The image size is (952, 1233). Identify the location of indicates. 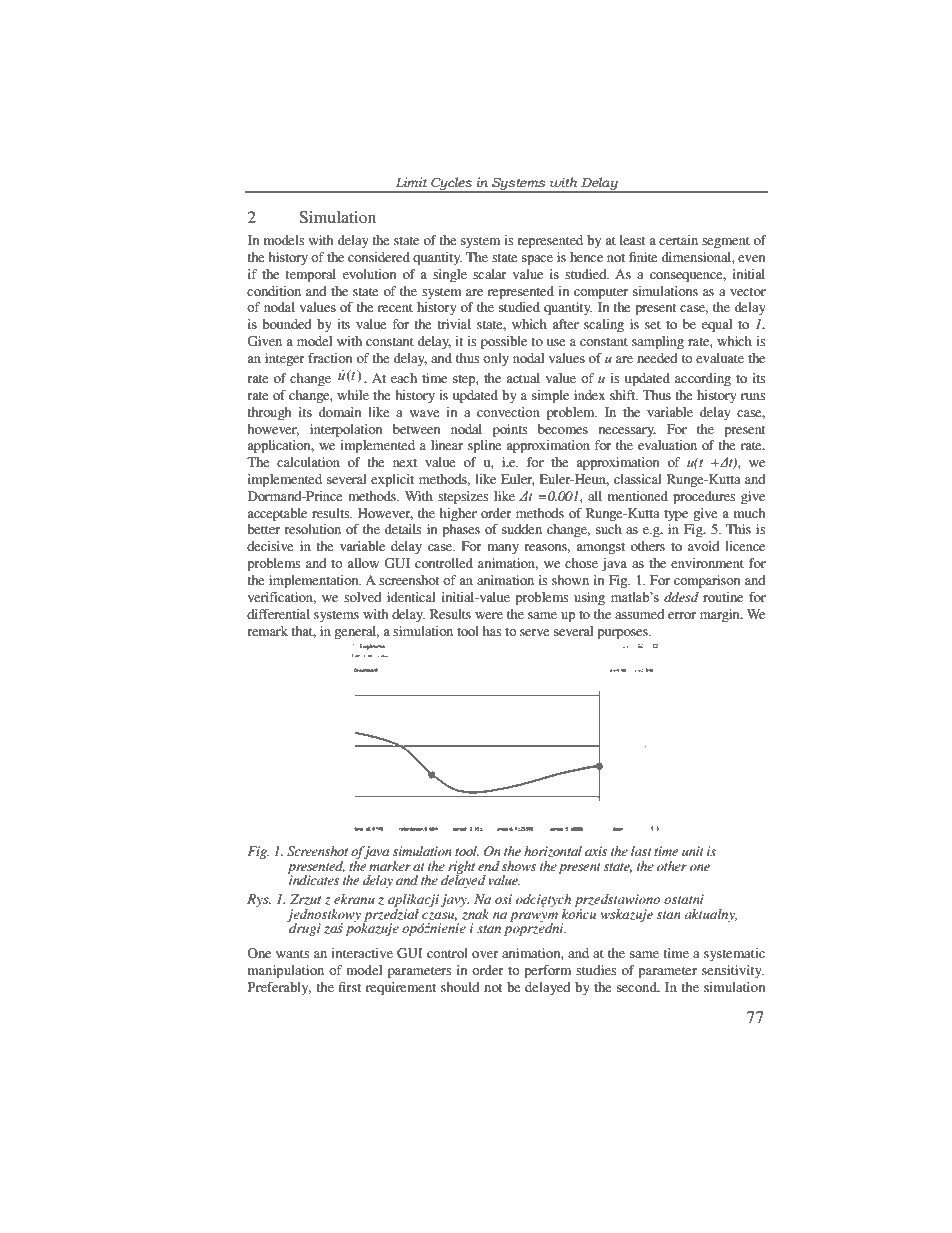
(313, 879).
